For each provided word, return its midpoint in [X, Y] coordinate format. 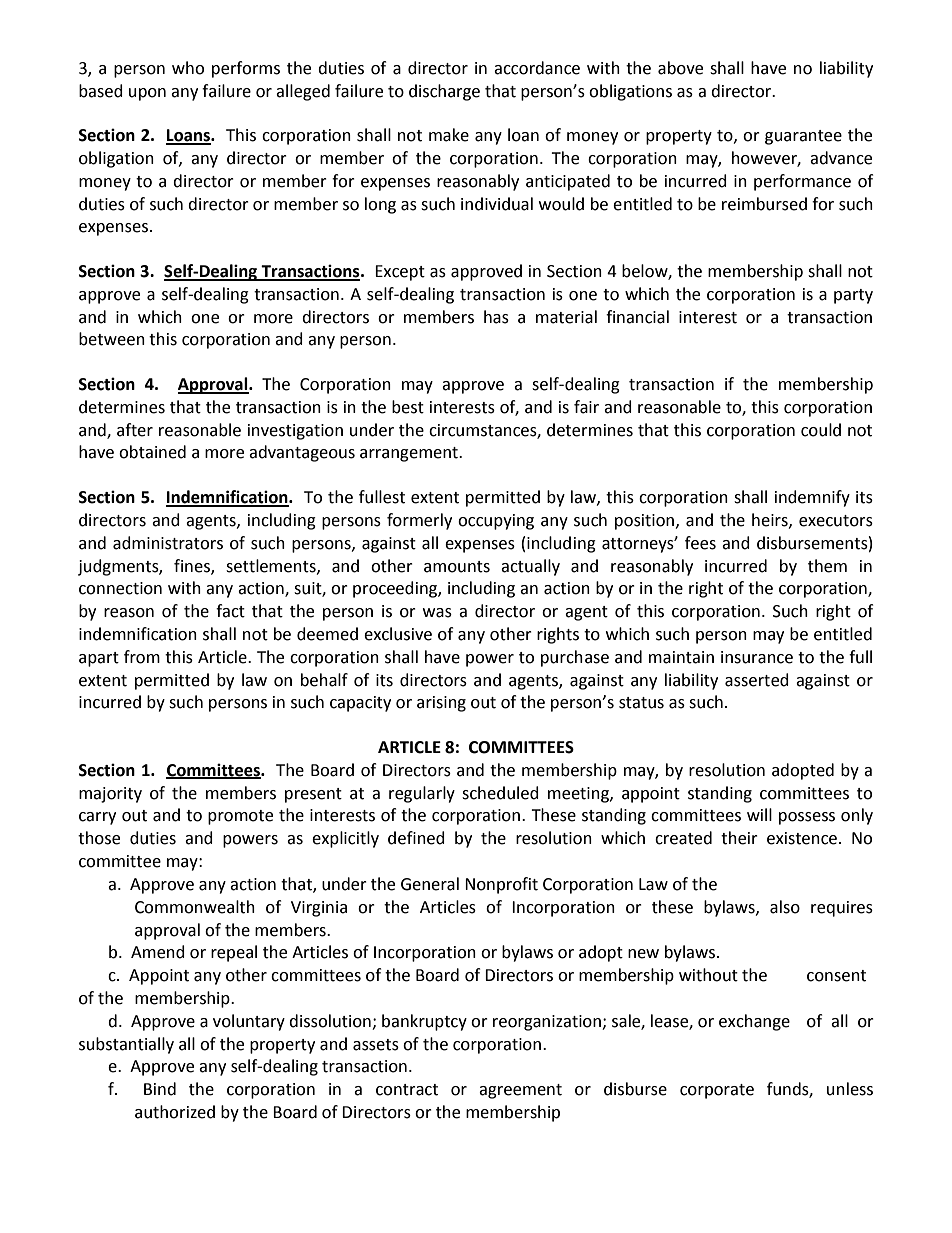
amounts [457, 567]
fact [230, 611]
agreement [520, 1091]
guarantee [803, 137]
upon [147, 94]
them [827, 566]
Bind [160, 1089]
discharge [444, 92]
